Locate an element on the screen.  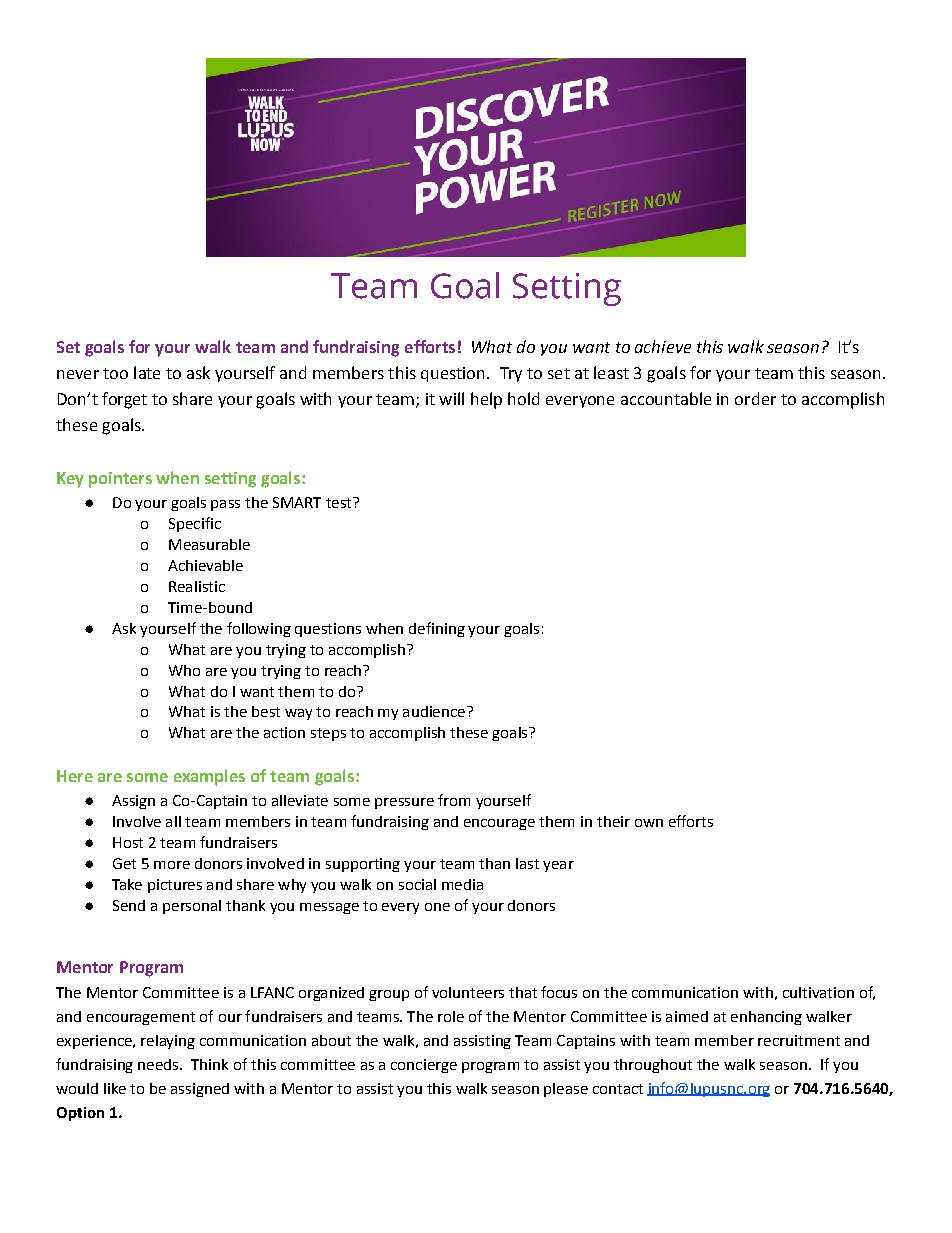
audience is located at coordinates (434, 711).
